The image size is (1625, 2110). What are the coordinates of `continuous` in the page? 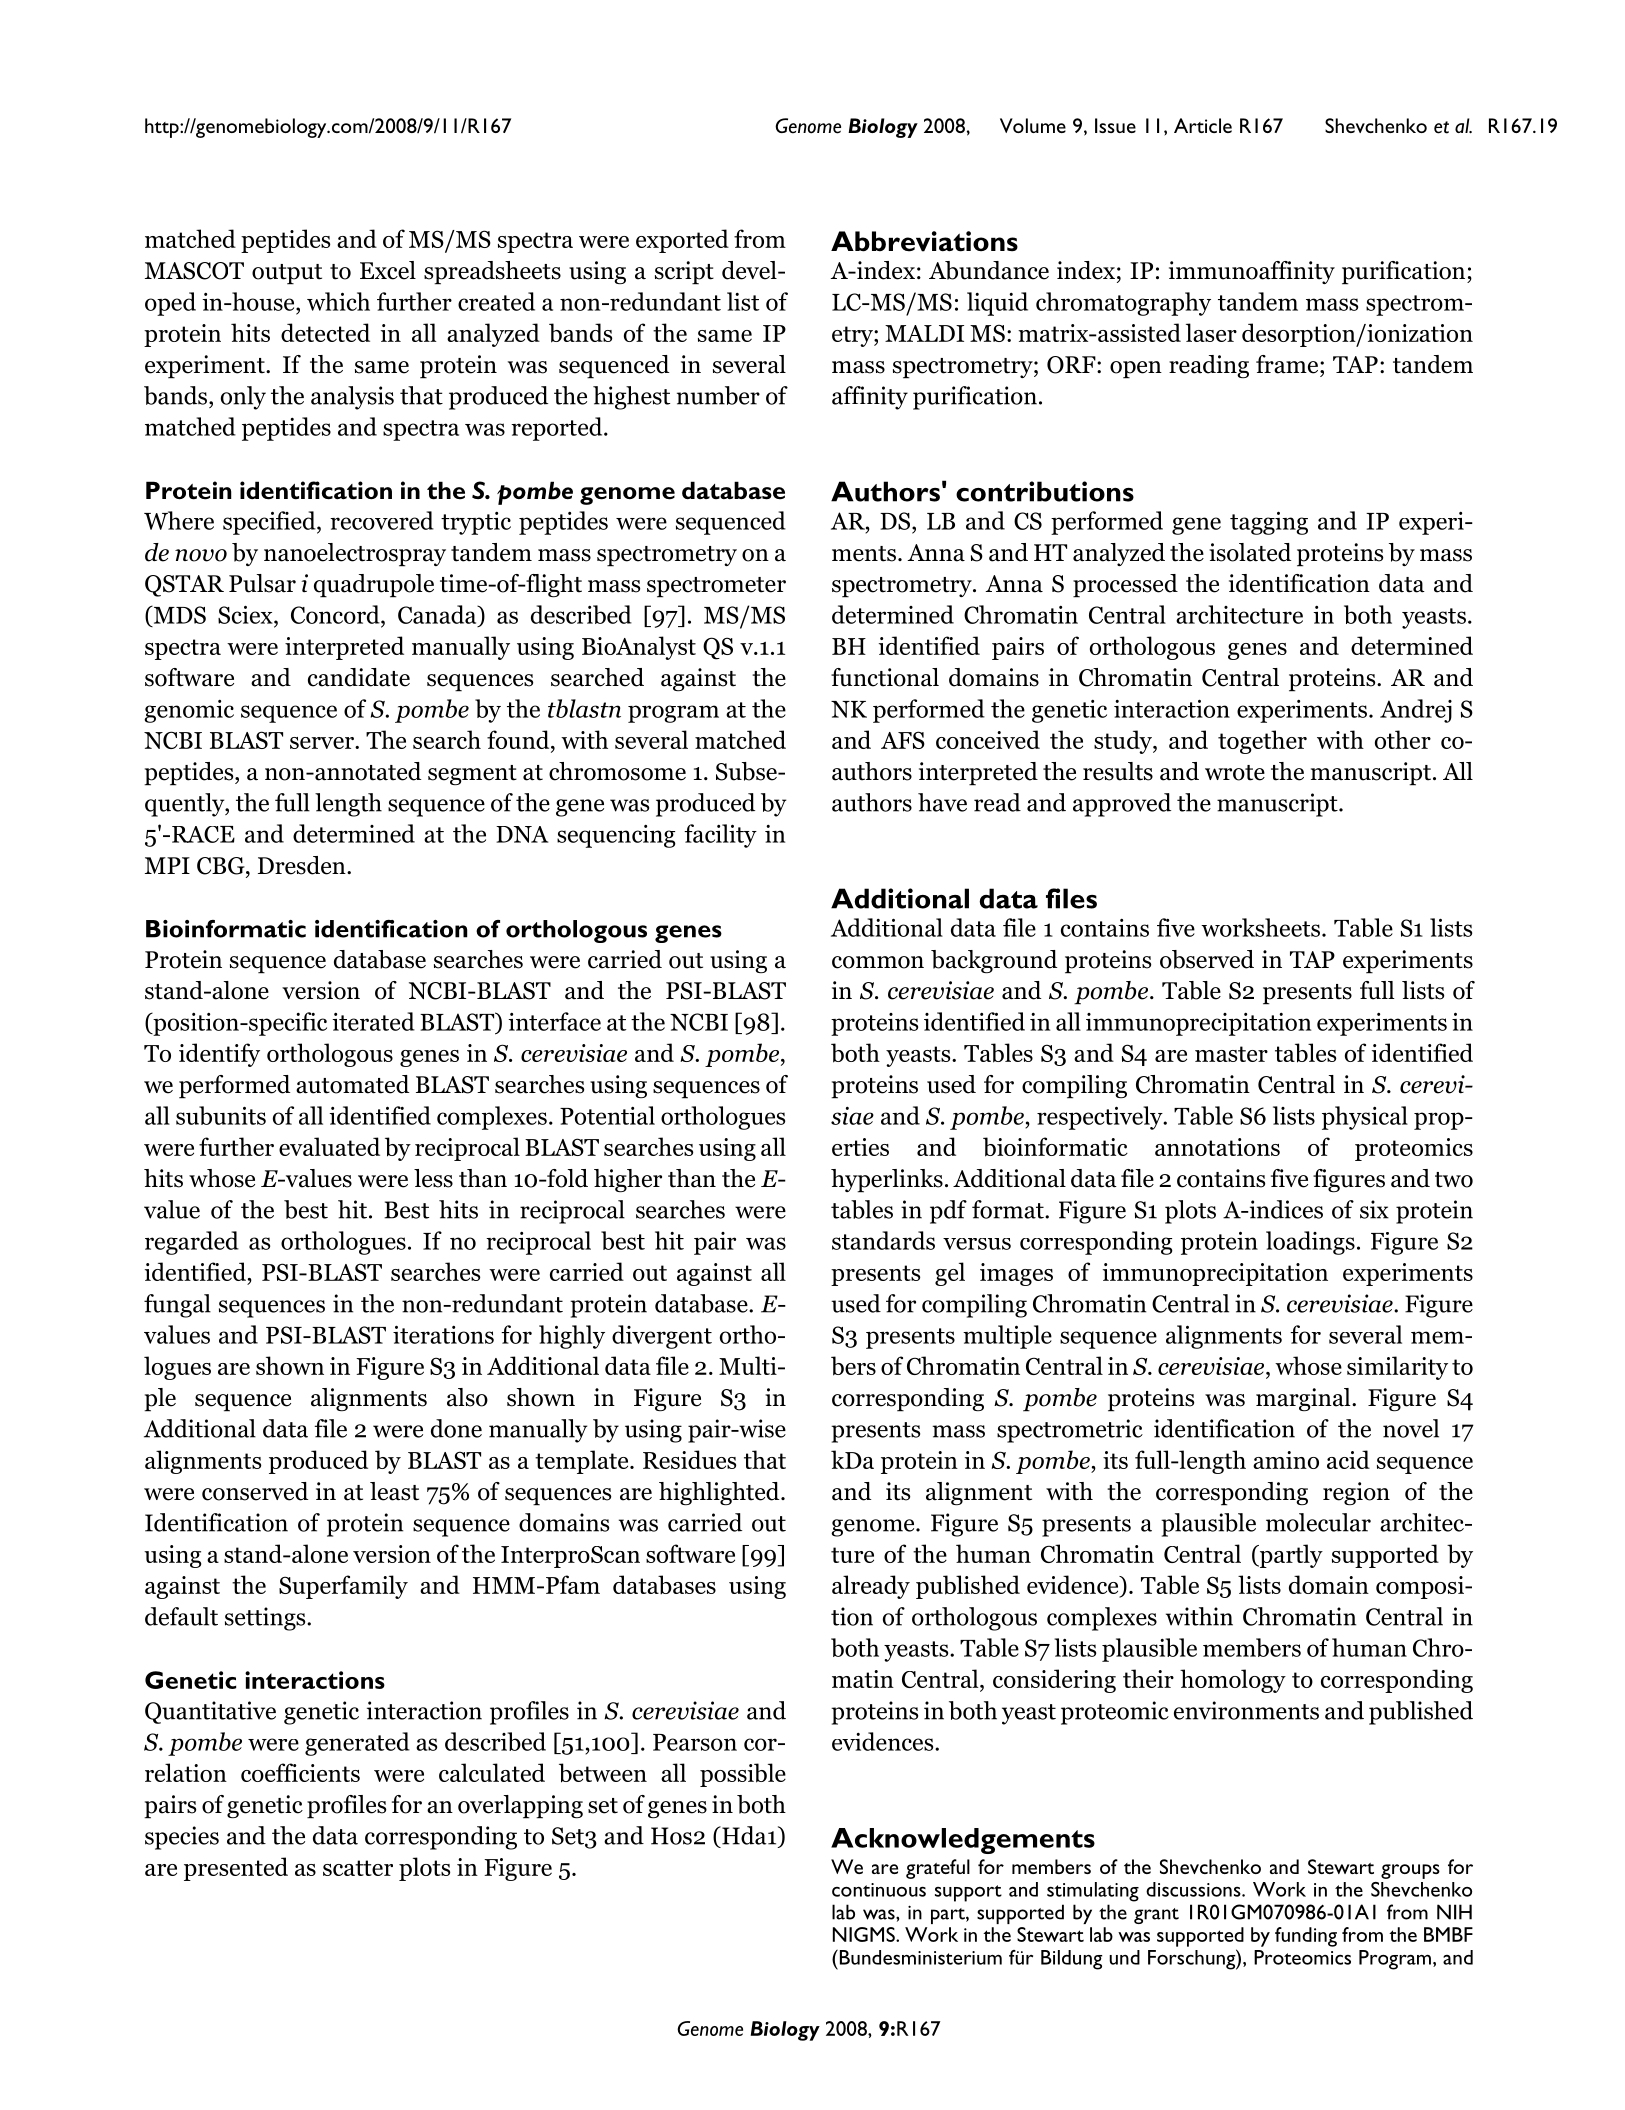 It's located at (879, 1890).
